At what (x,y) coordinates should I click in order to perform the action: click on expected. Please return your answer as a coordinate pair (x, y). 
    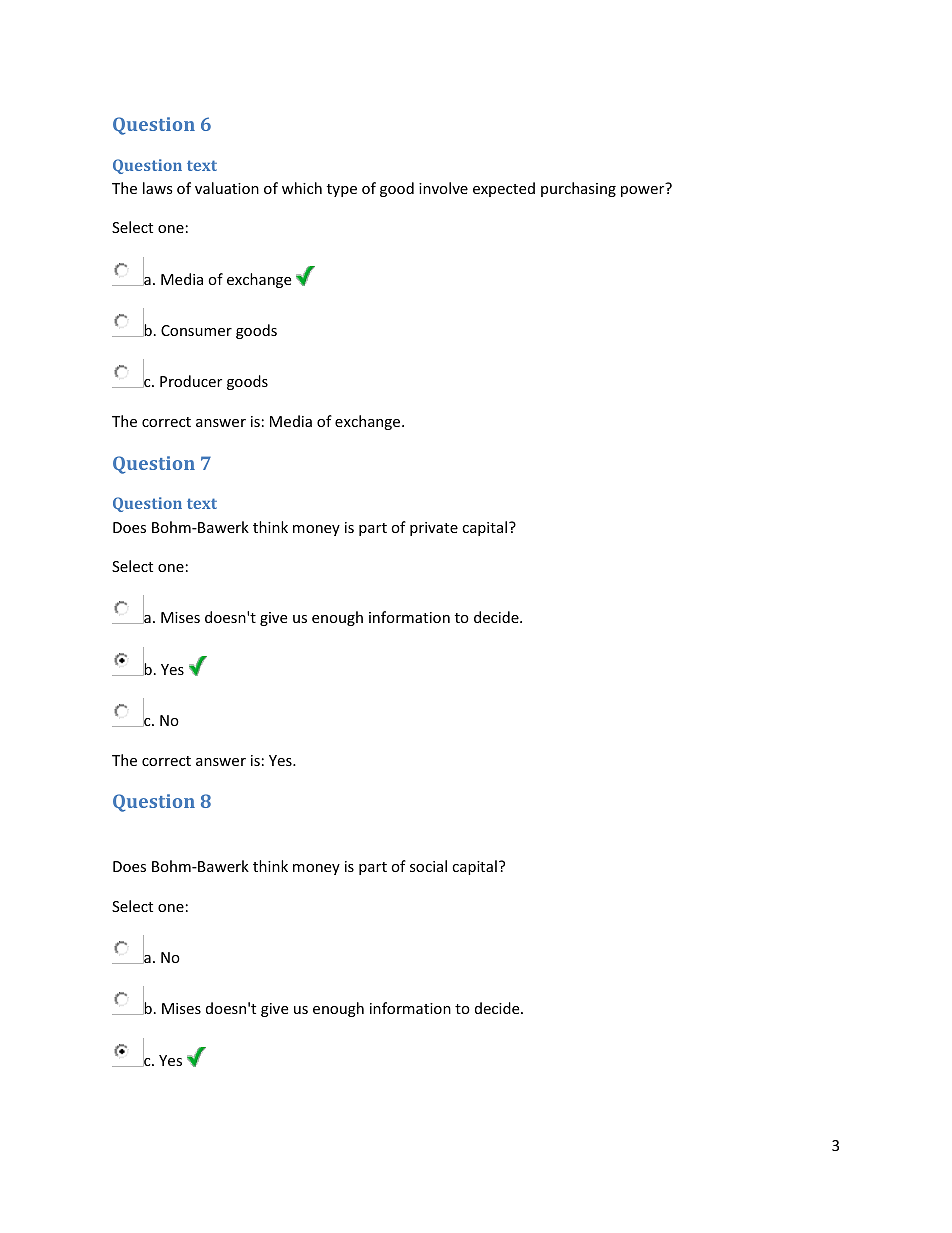
    Looking at the image, I should click on (504, 189).
